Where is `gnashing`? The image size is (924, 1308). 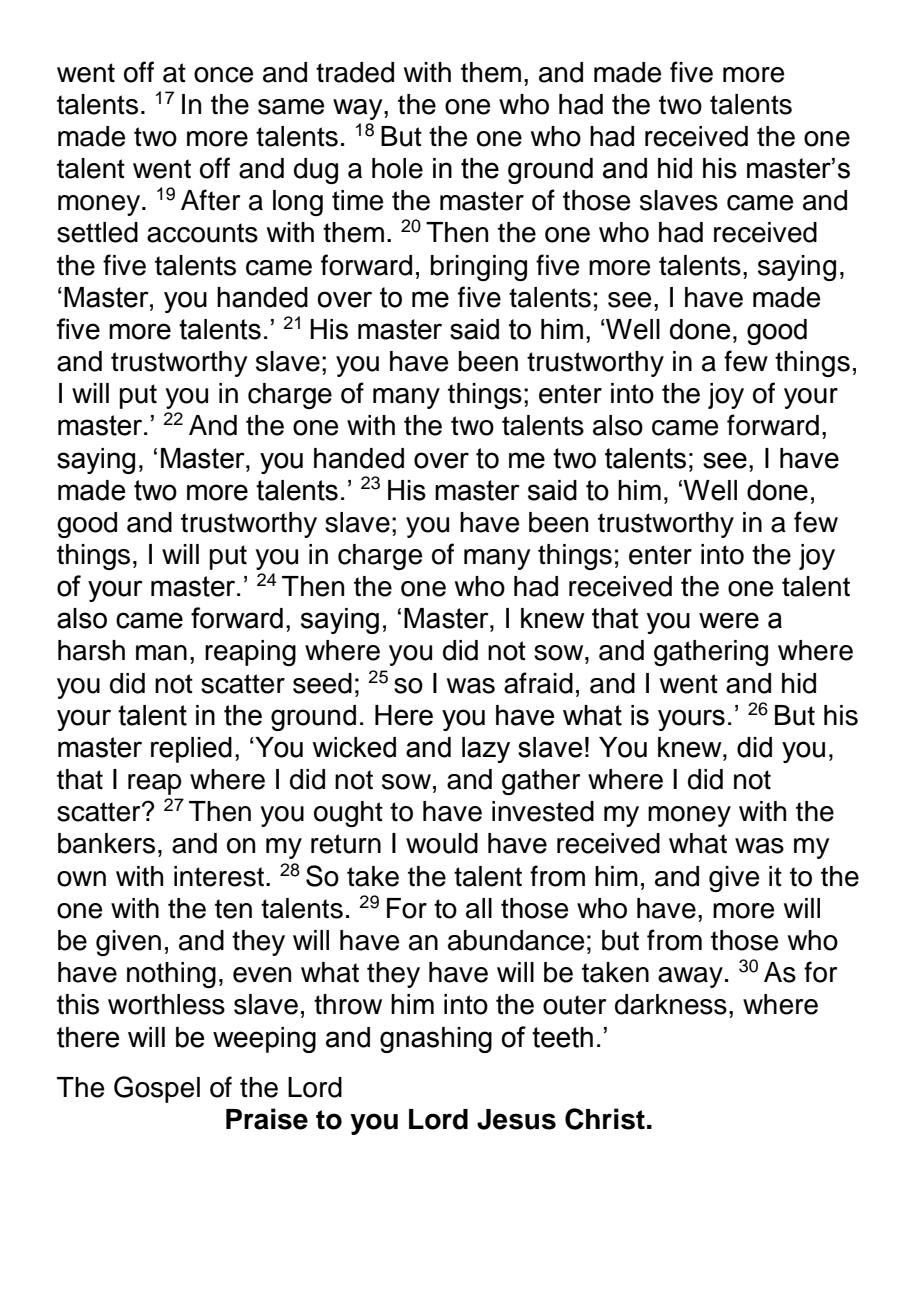
gnashing is located at coordinates (436, 1040).
